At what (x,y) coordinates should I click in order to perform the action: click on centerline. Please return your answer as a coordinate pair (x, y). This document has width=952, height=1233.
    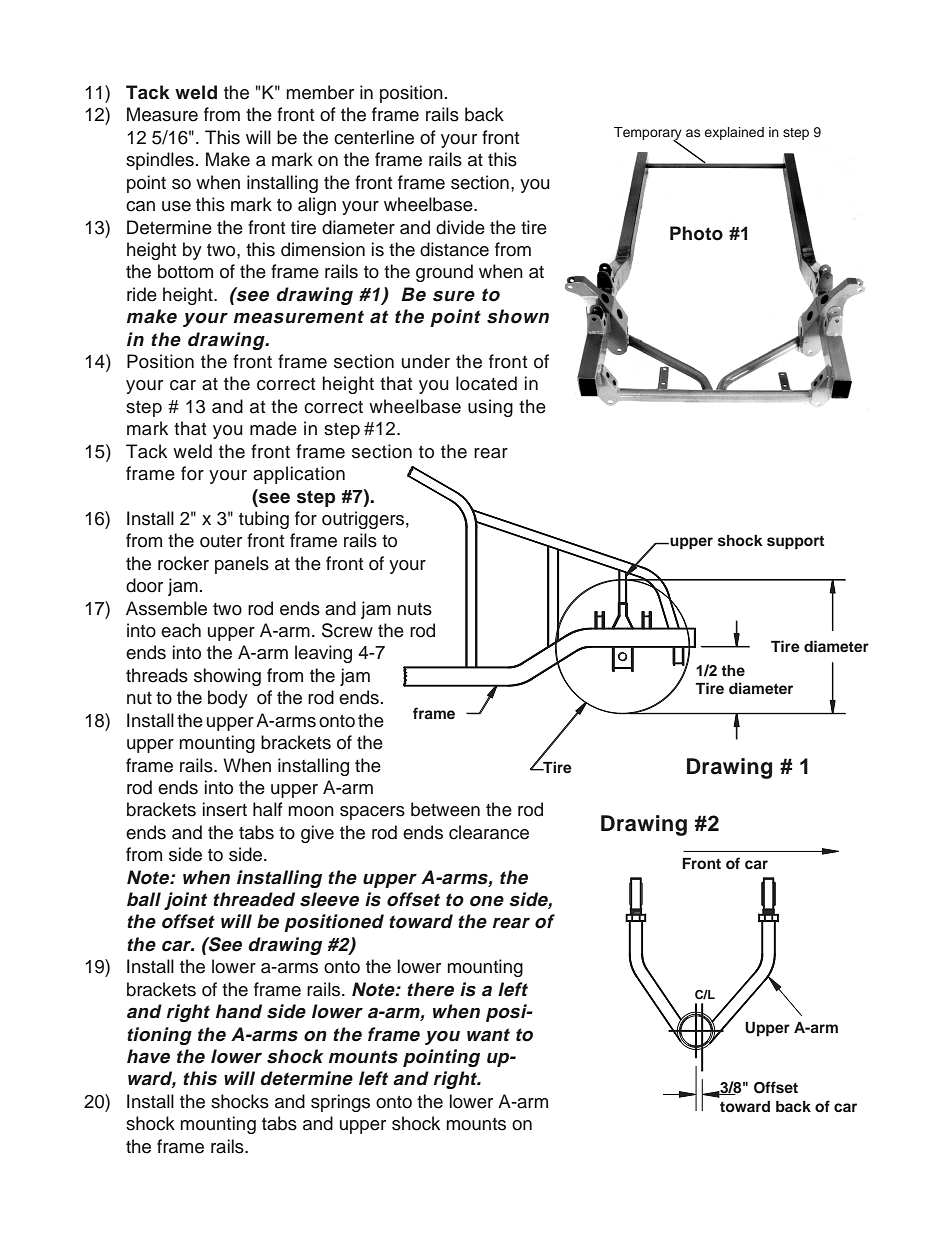
    Looking at the image, I should click on (374, 137).
